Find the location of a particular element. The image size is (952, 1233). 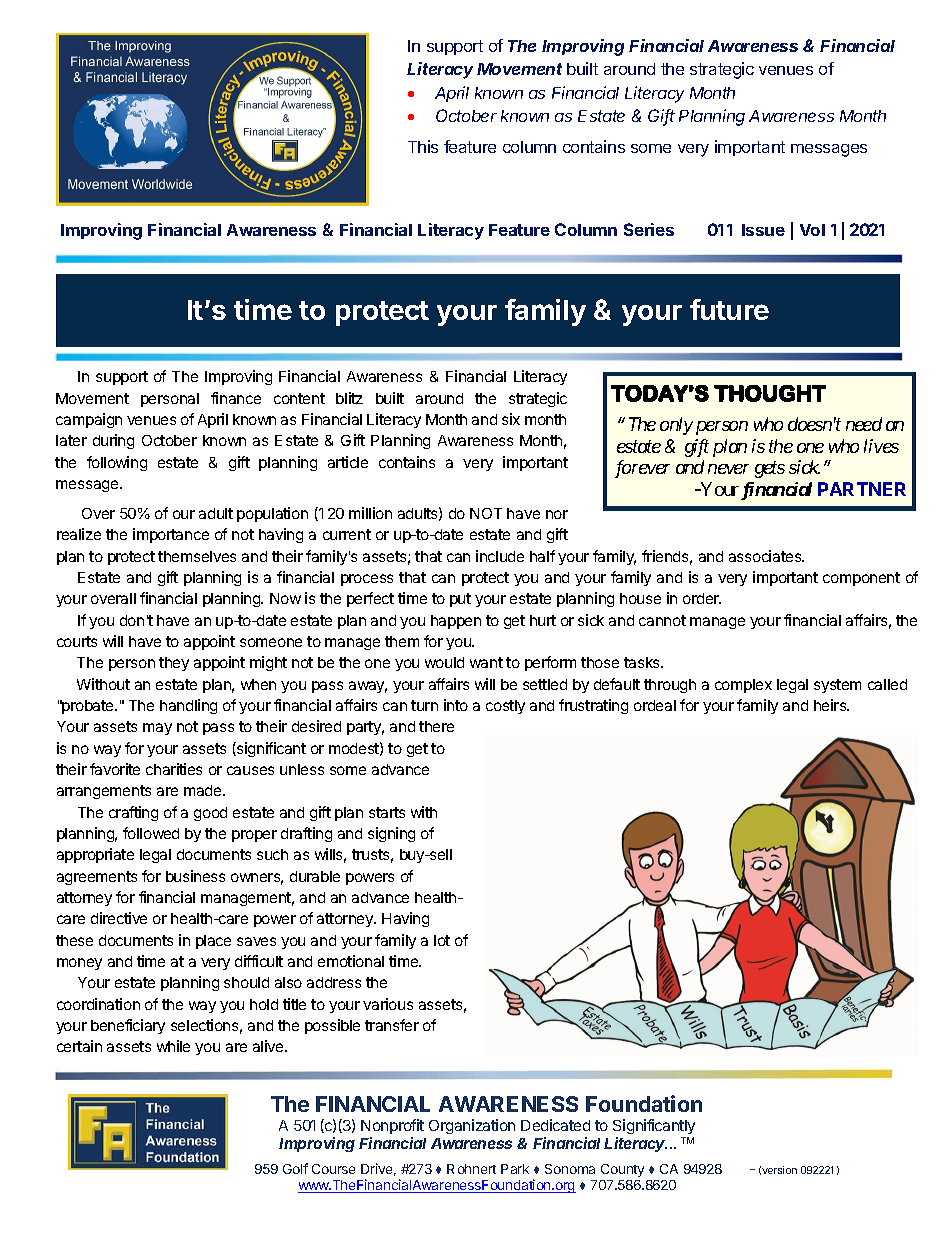

complex is located at coordinates (743, 686).
